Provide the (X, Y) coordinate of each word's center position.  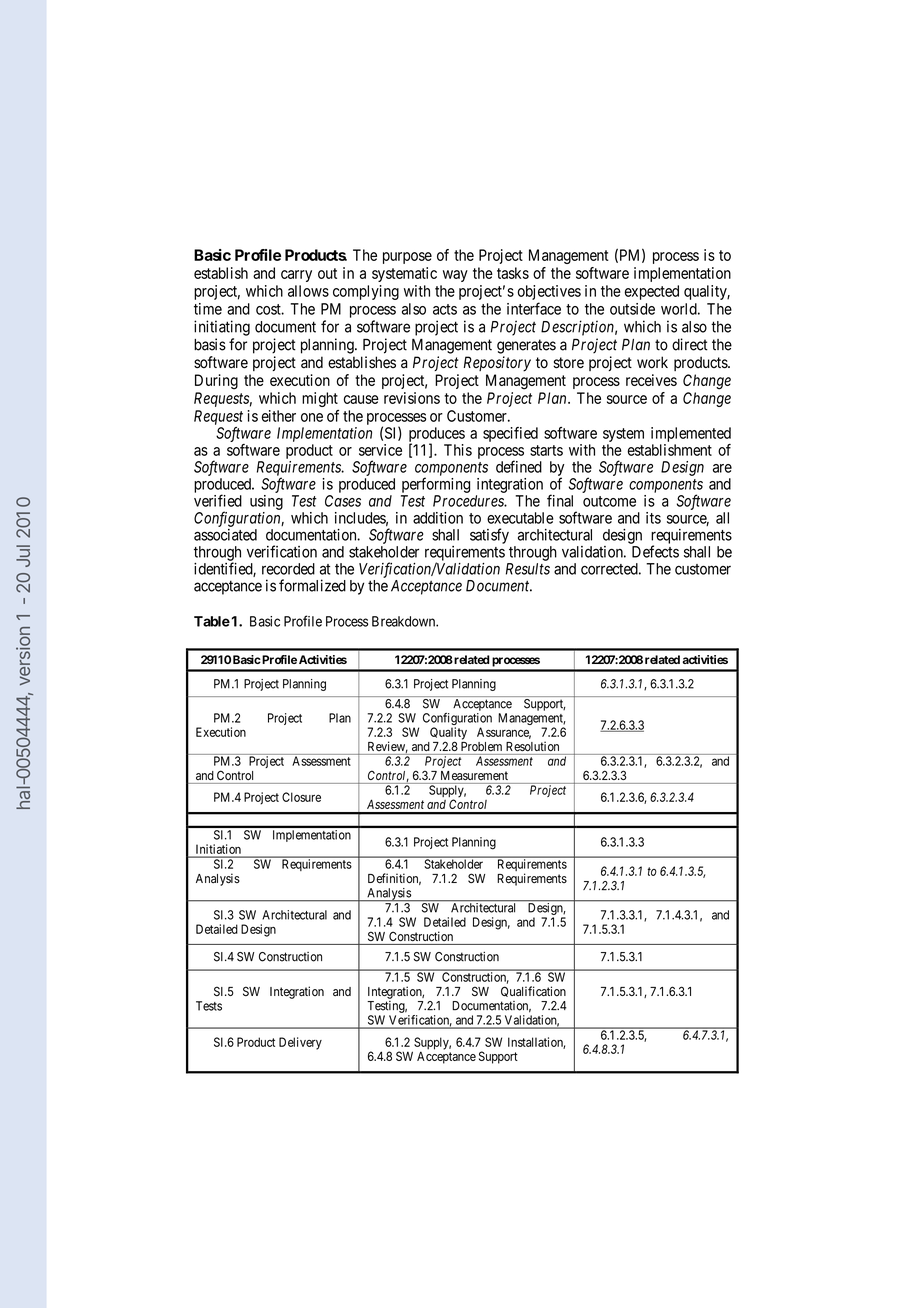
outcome (609, 501)
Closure (301, 797)
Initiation (218, 849)
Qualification (533, 991)
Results (528, 569)
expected (651, 292)
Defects (655, 551)
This (458, 450)
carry (296, 276)
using (266, 502)
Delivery (300, 1043)
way (455, 276)
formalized (312, 585)
